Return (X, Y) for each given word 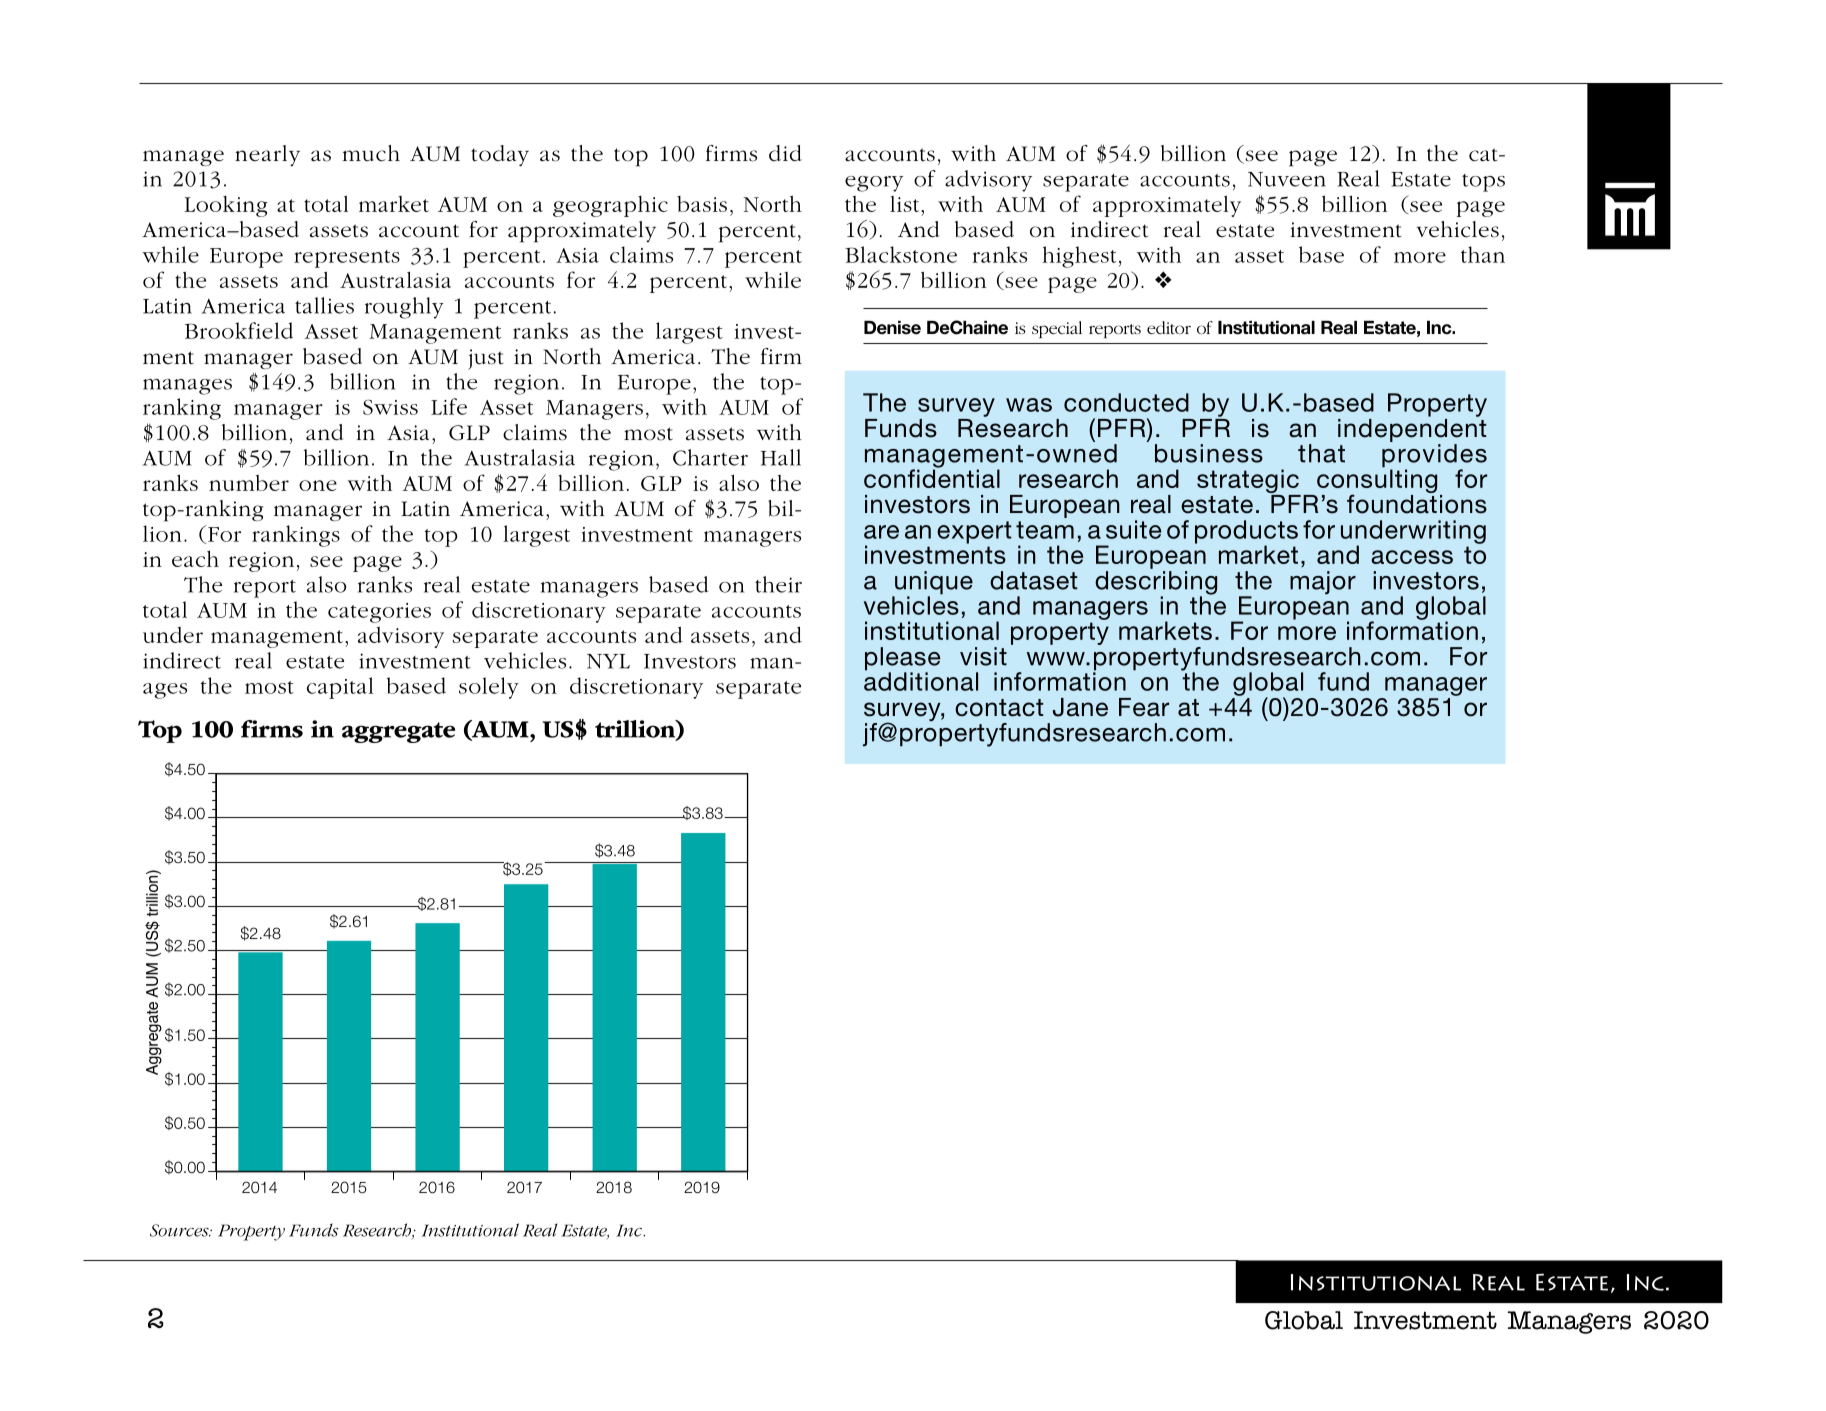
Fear (1144, 707)
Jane (1080, 707)
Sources (180, 1230)
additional (921, 680)
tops (1483, 183)
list (906, 204)
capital (340, 688)
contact (999, 708)
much (371, 153)
